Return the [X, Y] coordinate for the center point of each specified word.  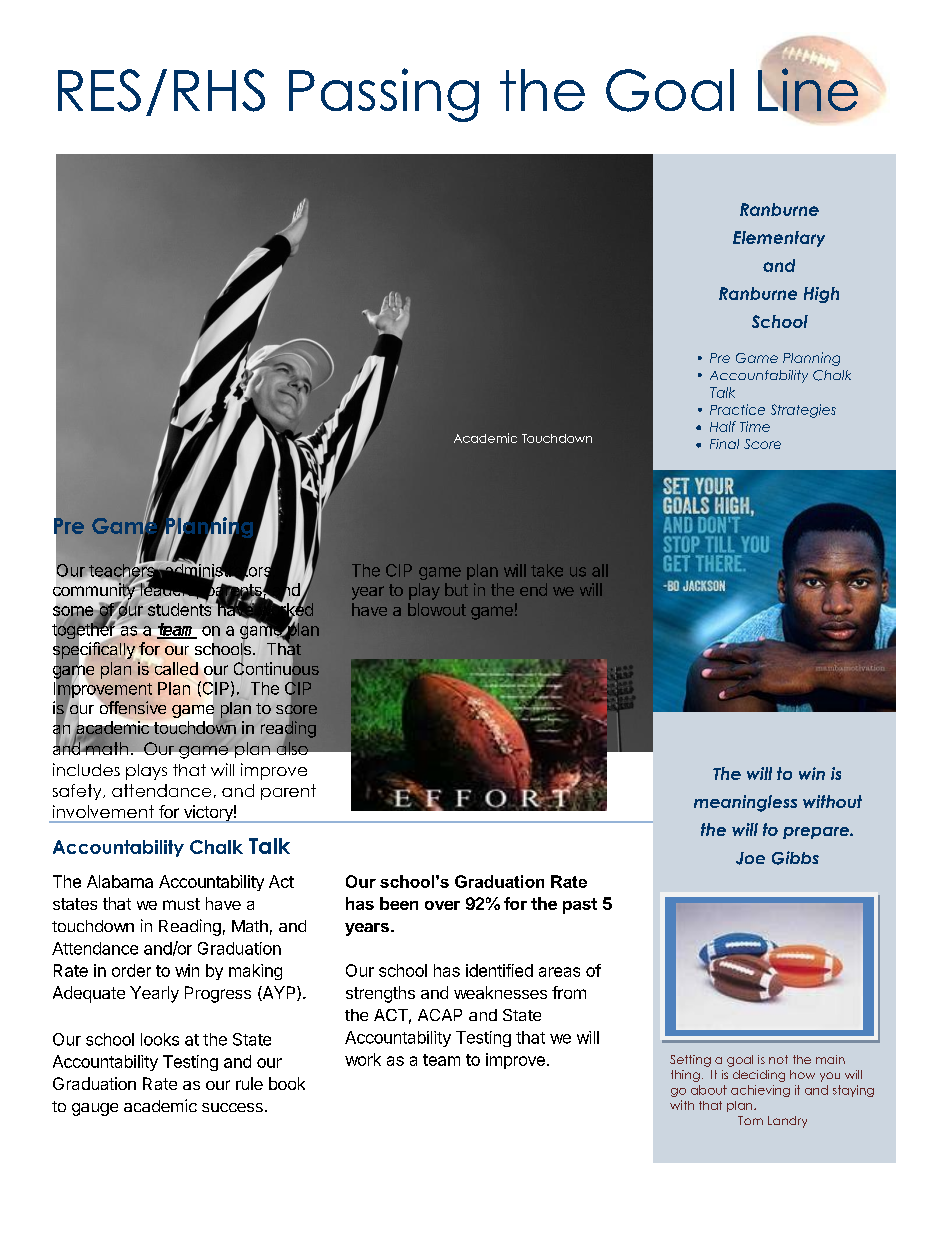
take [547, 570]
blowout [437, 609]
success [232, 1107]
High [821, 295]
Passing [384, 95]
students [179, 608]
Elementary [779, 239]
